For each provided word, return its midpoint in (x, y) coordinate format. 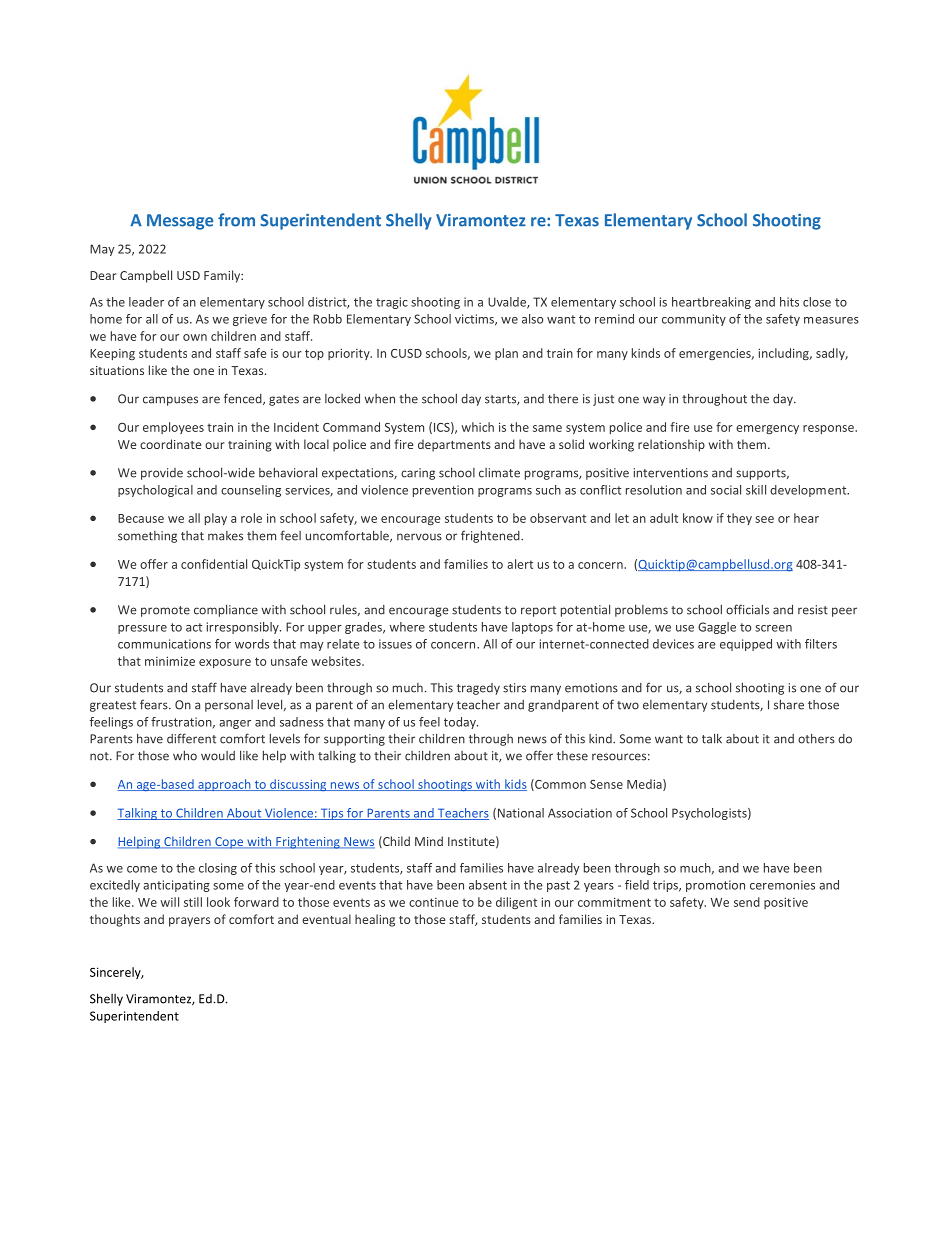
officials (747, 609)
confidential (214, 564)
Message (180, 222)
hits (789, 302)
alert (520, 564)
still (193, 902)
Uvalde (508, 303)
